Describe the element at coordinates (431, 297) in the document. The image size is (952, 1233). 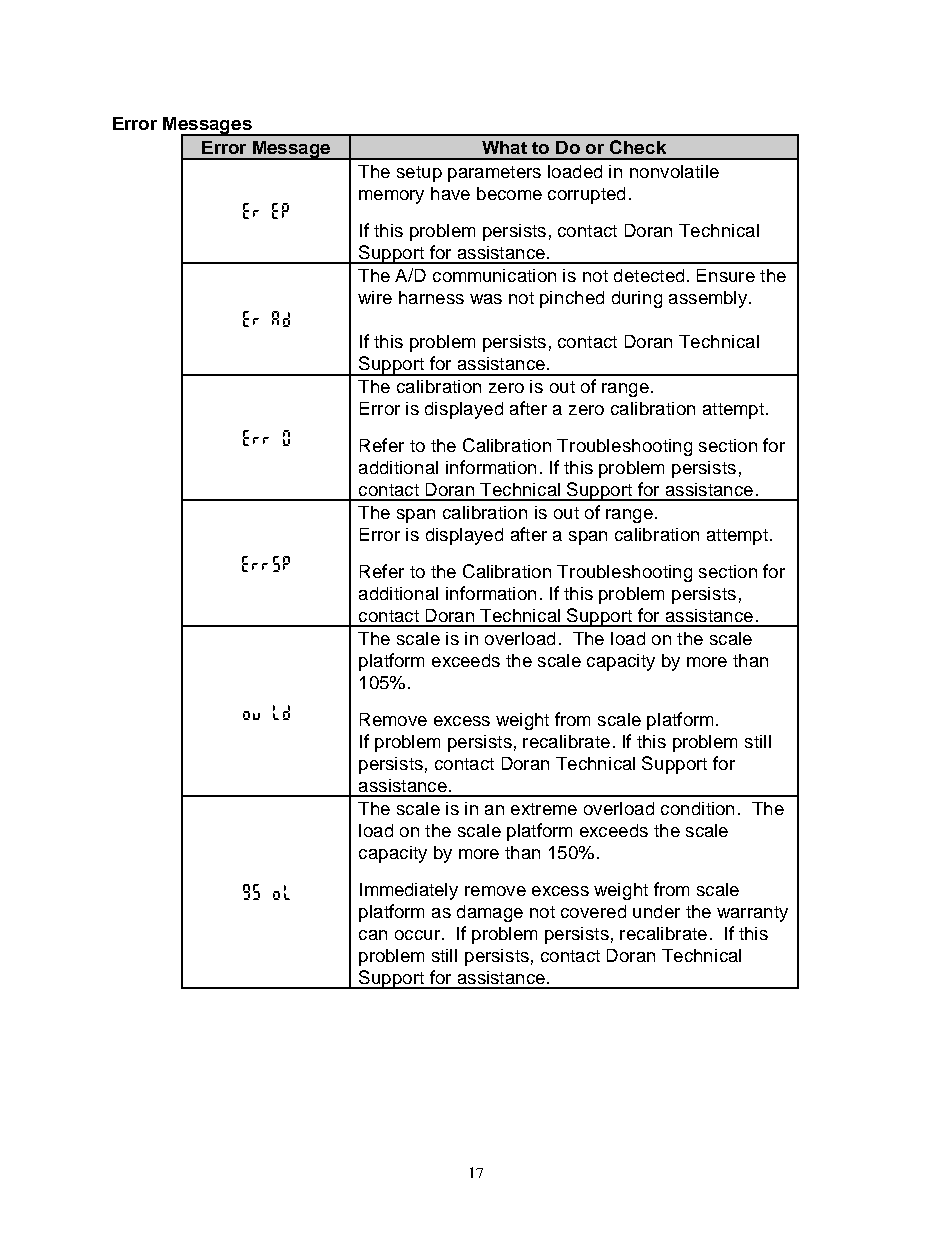
I see `harness` at that location.
